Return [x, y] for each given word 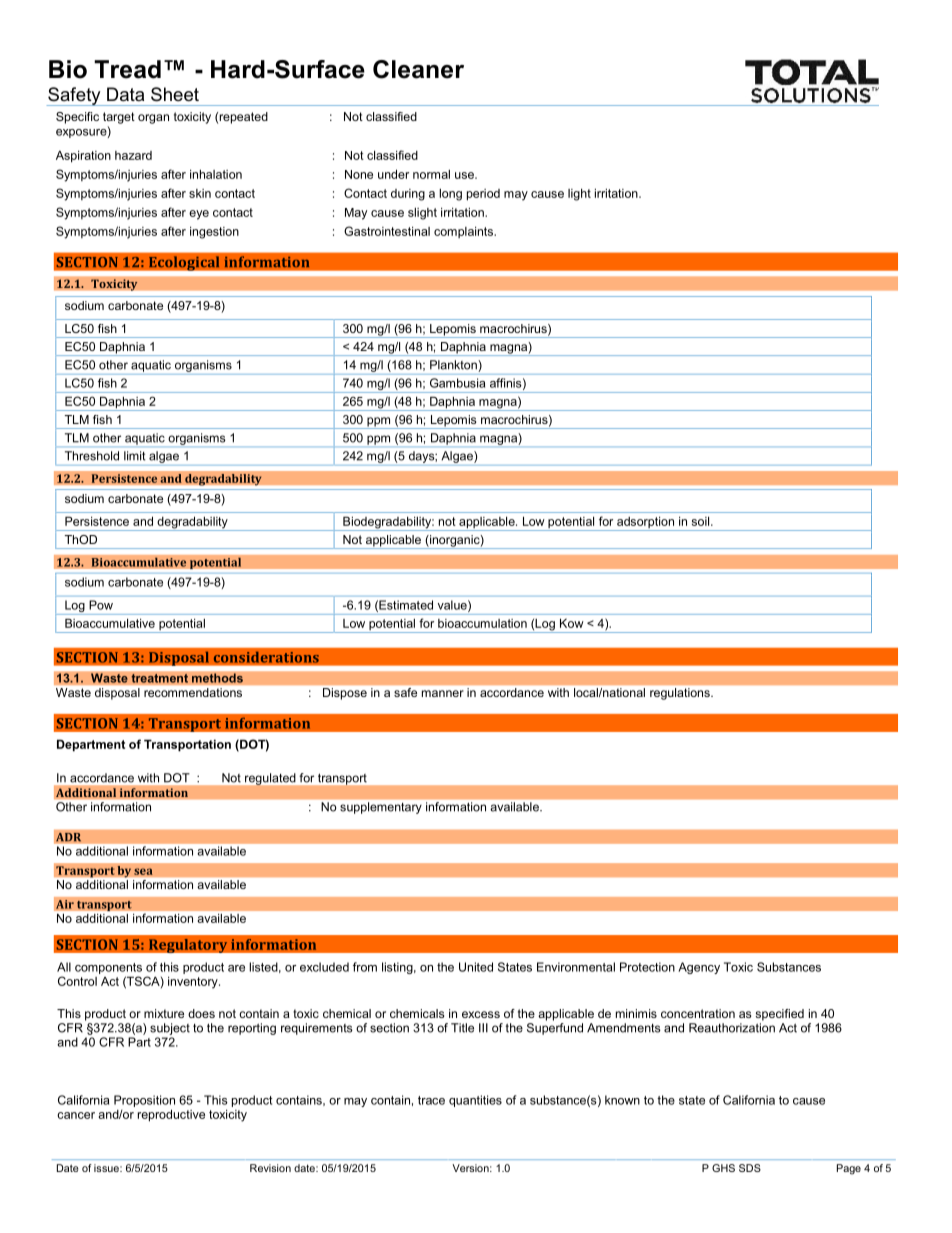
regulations [681, 694]
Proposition [144, 1101]
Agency [699, 968]
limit [134, 456]
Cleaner [418, 69]
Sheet [175, 94]
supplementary [381, 808]
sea [143, 871]
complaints [464, 232]
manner [443, 693]
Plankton [454, 366]
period [483, 195]
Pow [101, 605]
